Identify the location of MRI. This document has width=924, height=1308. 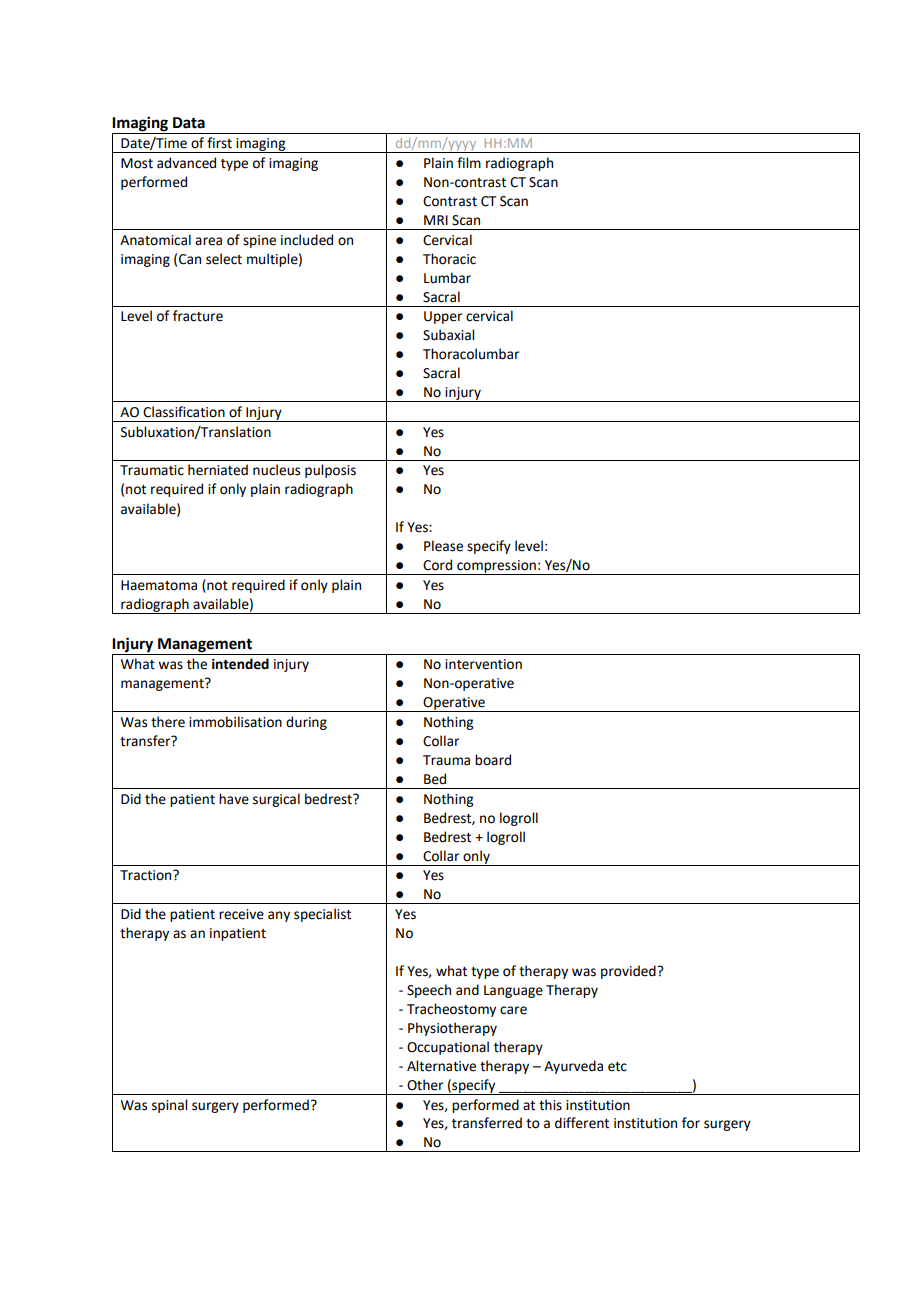
(436, 220).
